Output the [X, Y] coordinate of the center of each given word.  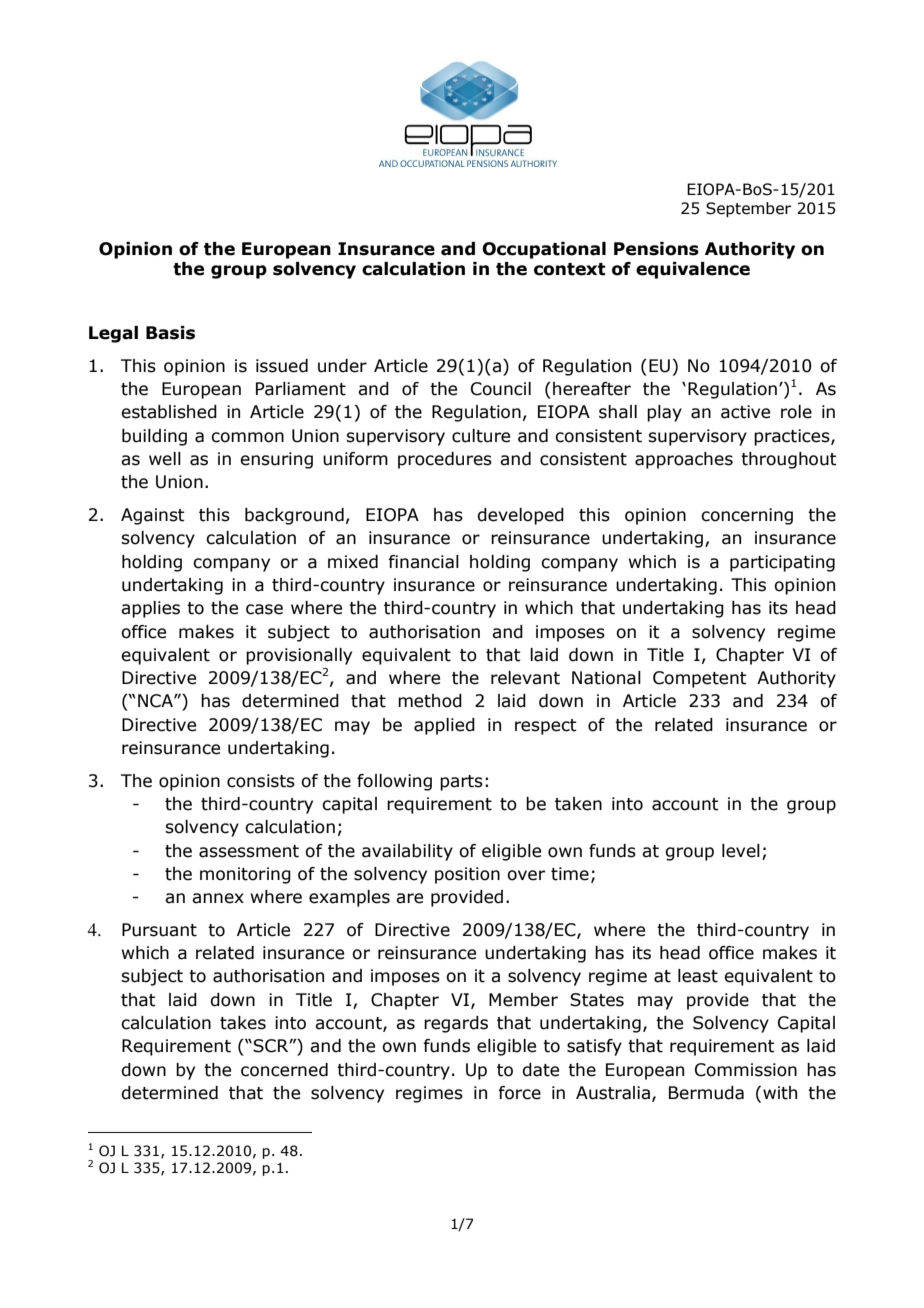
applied [444, 726]
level [741, 851]
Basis [170, 333]
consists [261, 781]
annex [218, 898]
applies [150, 609]
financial [423, 562]
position [467, 875]
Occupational [544, 250]
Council [501, 389]
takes [243, 1023]
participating [782, 563]
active [745, 412]
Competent [700, 679]
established [169, 412]
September [748, 209]
